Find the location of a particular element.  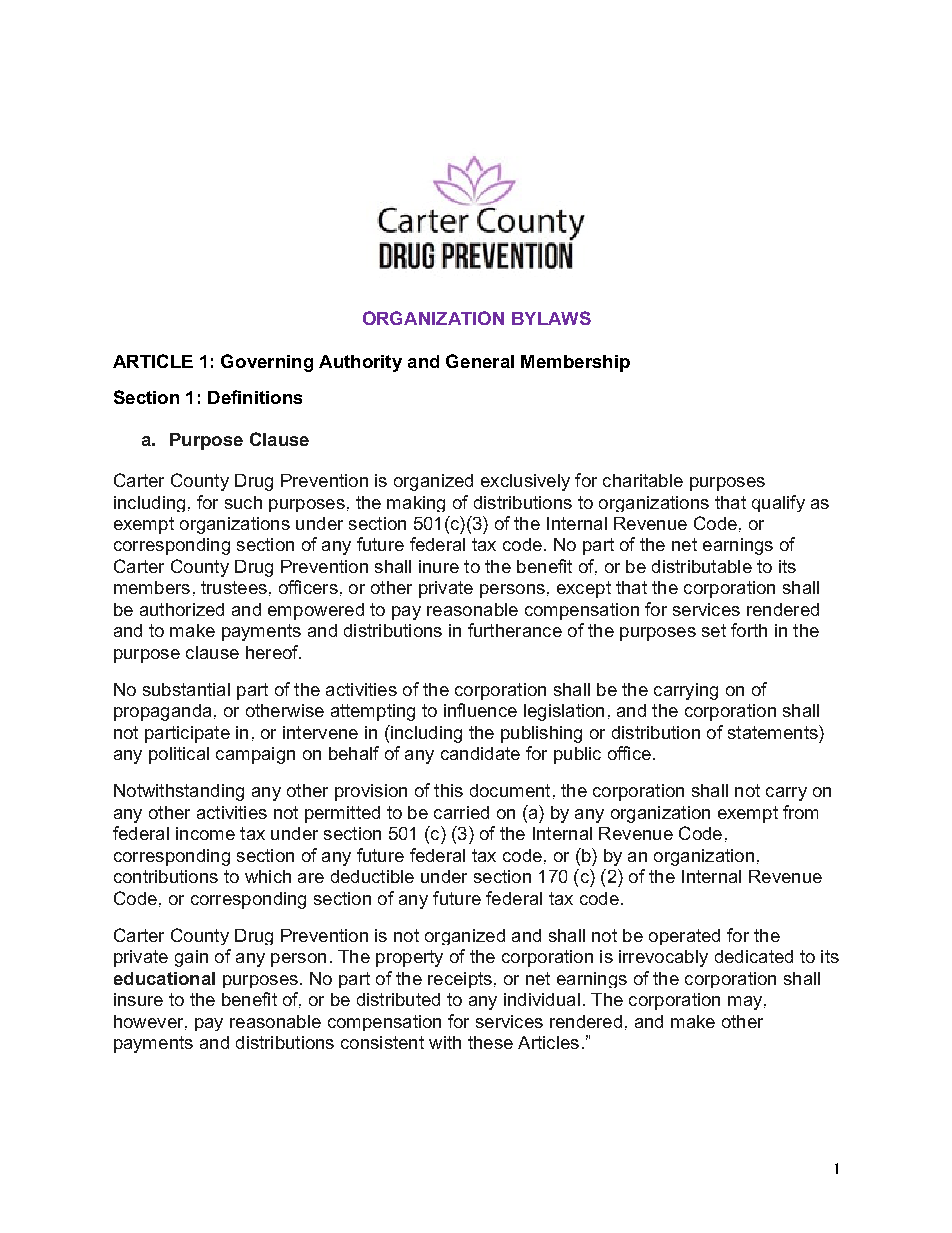

insure is located at coordinates (138, 999).
